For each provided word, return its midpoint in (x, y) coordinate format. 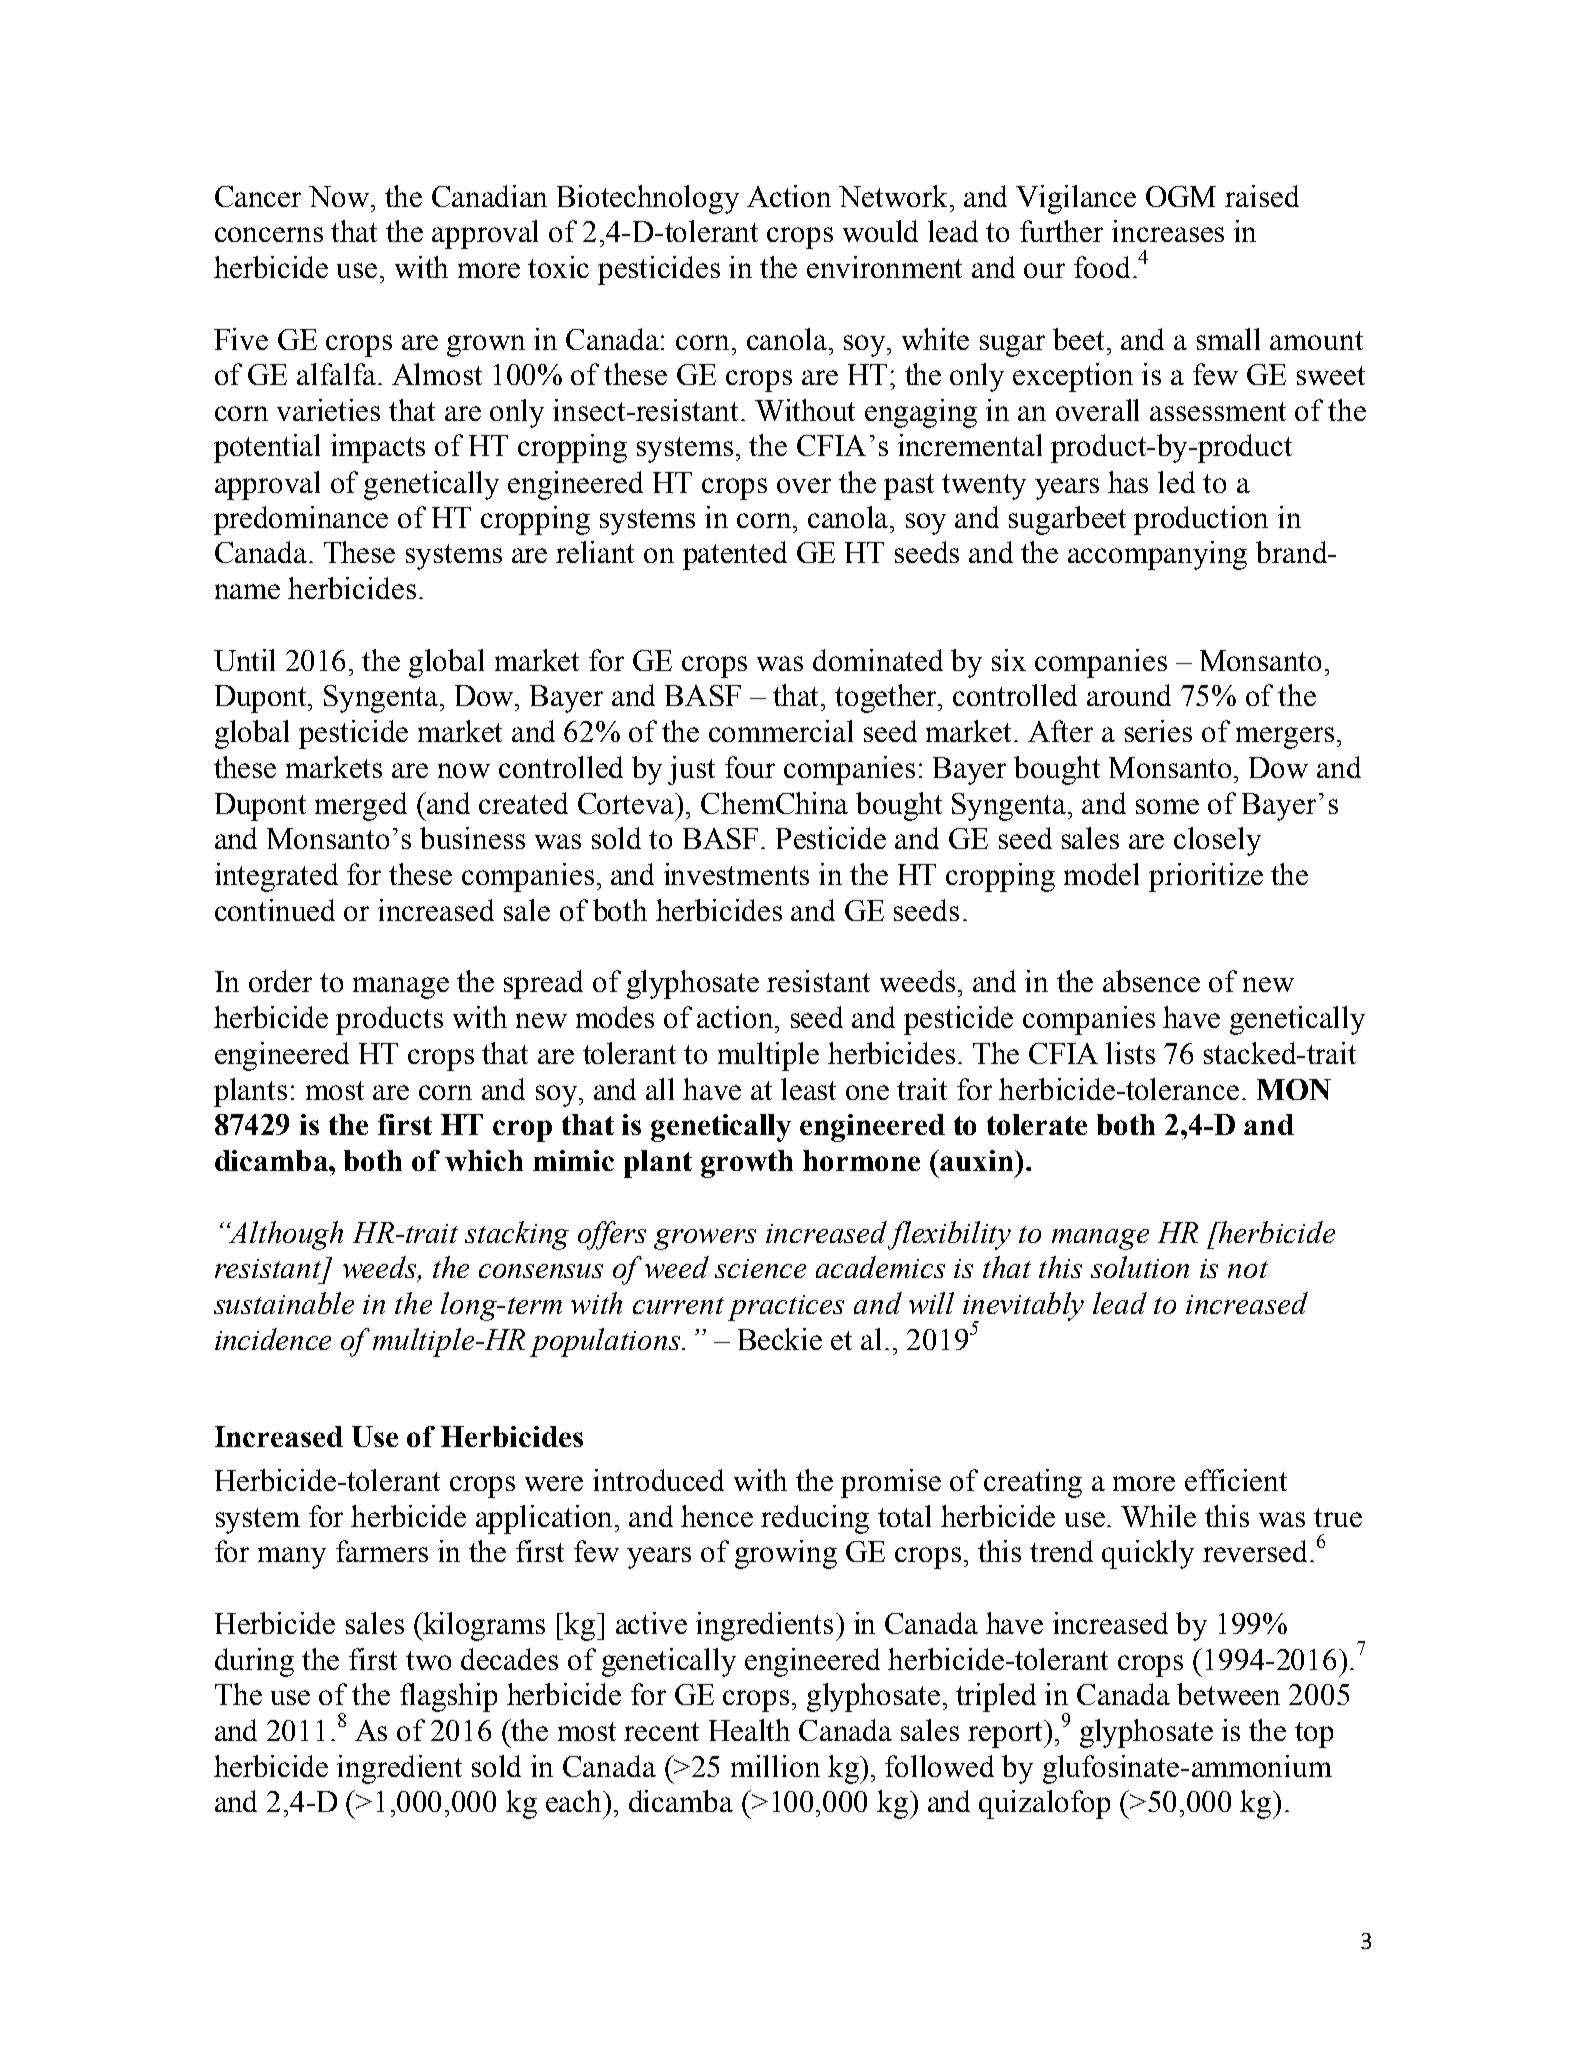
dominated (878, 660)
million (775, 1766)
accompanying (1157, 555)
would (880, 231)
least (808, 1089)
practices (786, 1308)
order (280, 981)
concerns (269, 234)
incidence (273, 1339)
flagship (448, 1697)
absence (1151, 981)
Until (244, 660)
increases (1168, 231)
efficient (1236, 1480)
